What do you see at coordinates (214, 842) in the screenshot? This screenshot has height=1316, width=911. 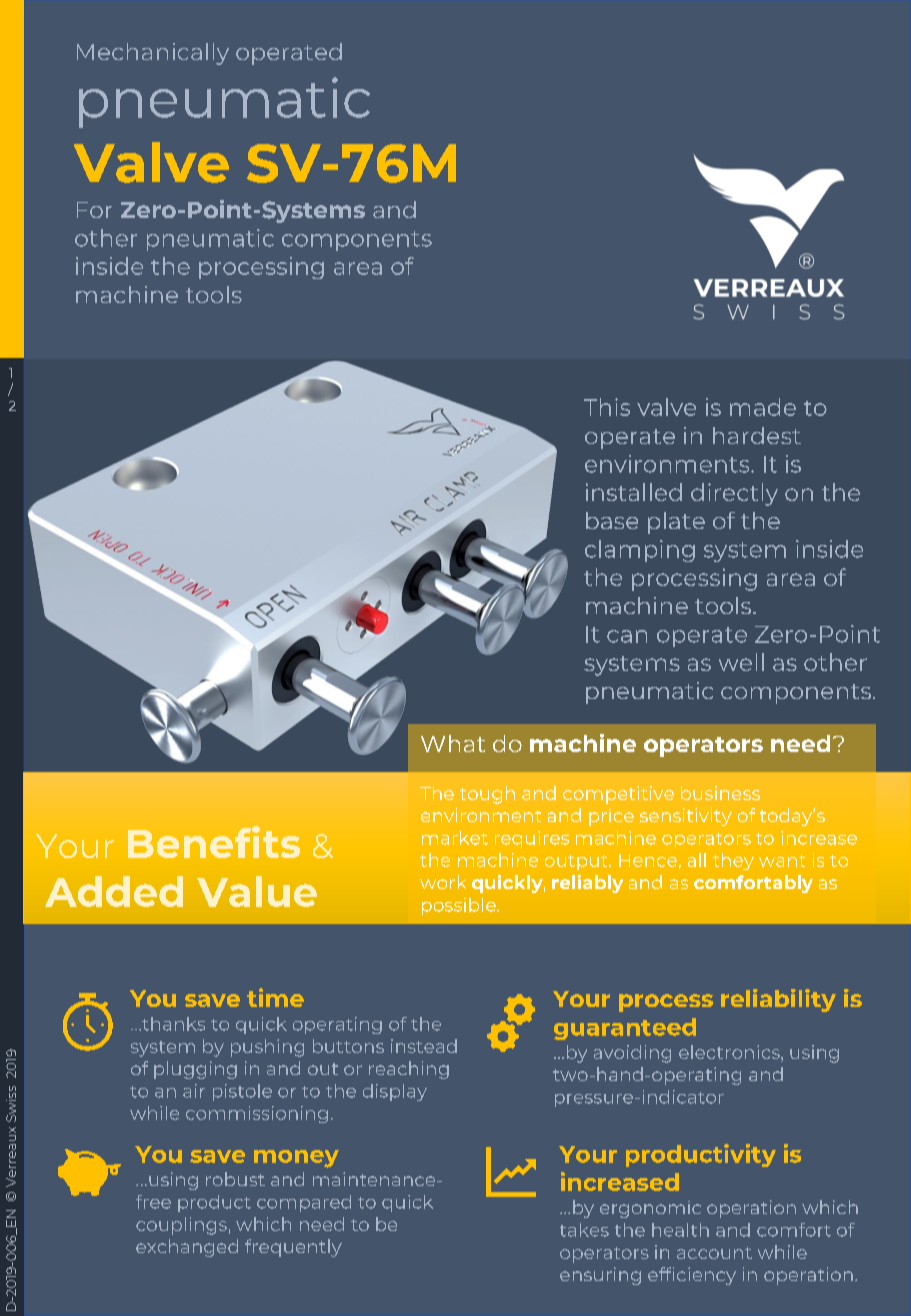 I see `Benefits` at bounding box center [214, 842].
